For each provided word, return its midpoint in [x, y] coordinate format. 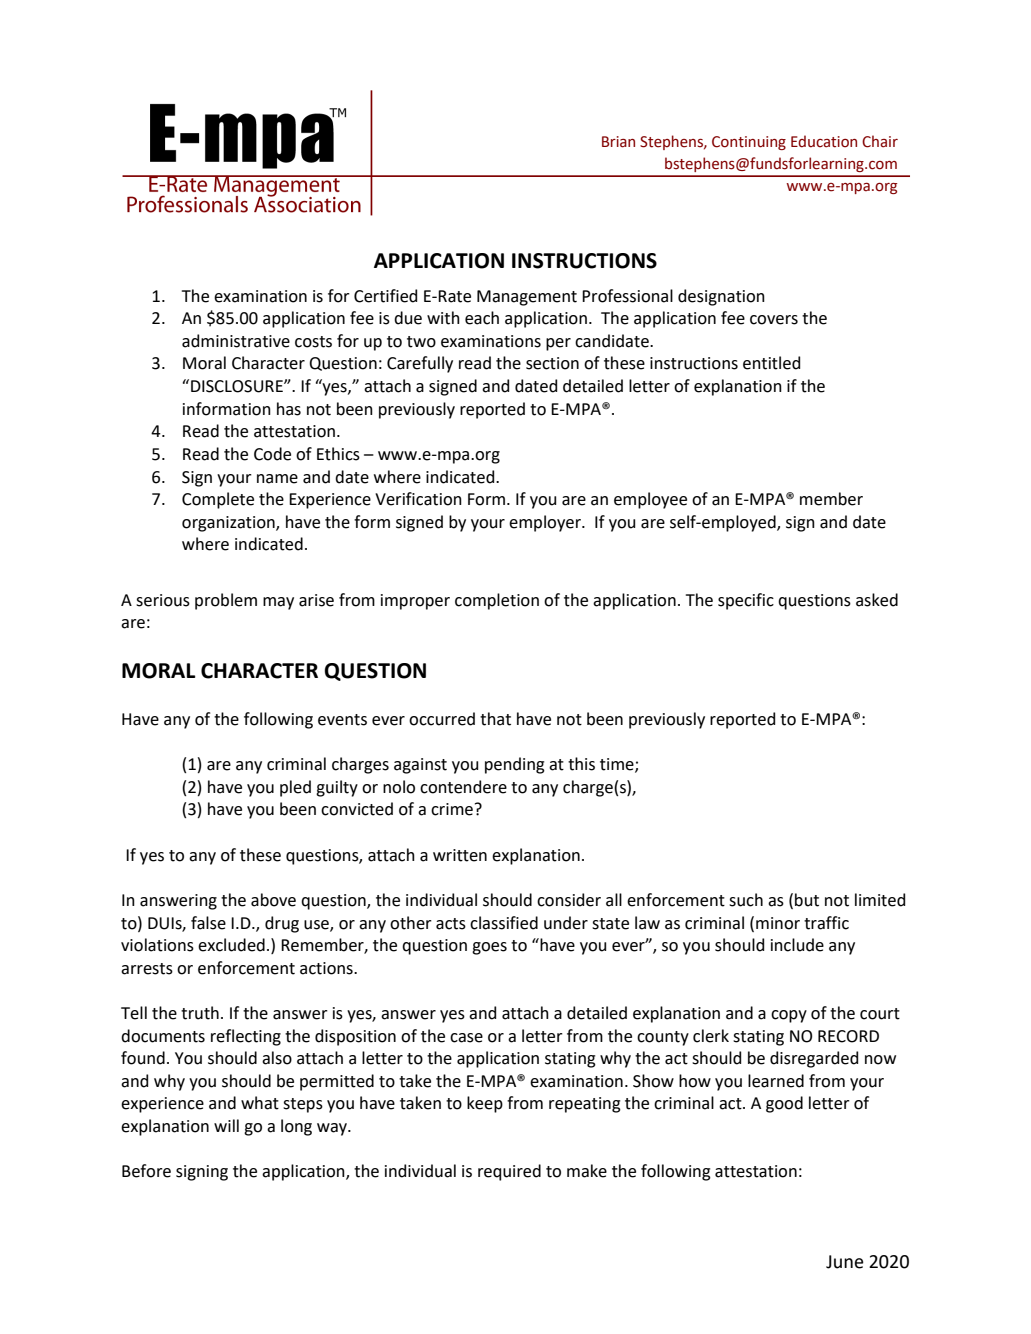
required [509, 1172]
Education [824, 141]
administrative [236, 341]
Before [146, 1171]
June [845, 1262]
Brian [618, 142]
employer [546, 523]
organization [229, 524]
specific [746, 601]
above [273, 900]
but [807, 900]
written [460, 855]
